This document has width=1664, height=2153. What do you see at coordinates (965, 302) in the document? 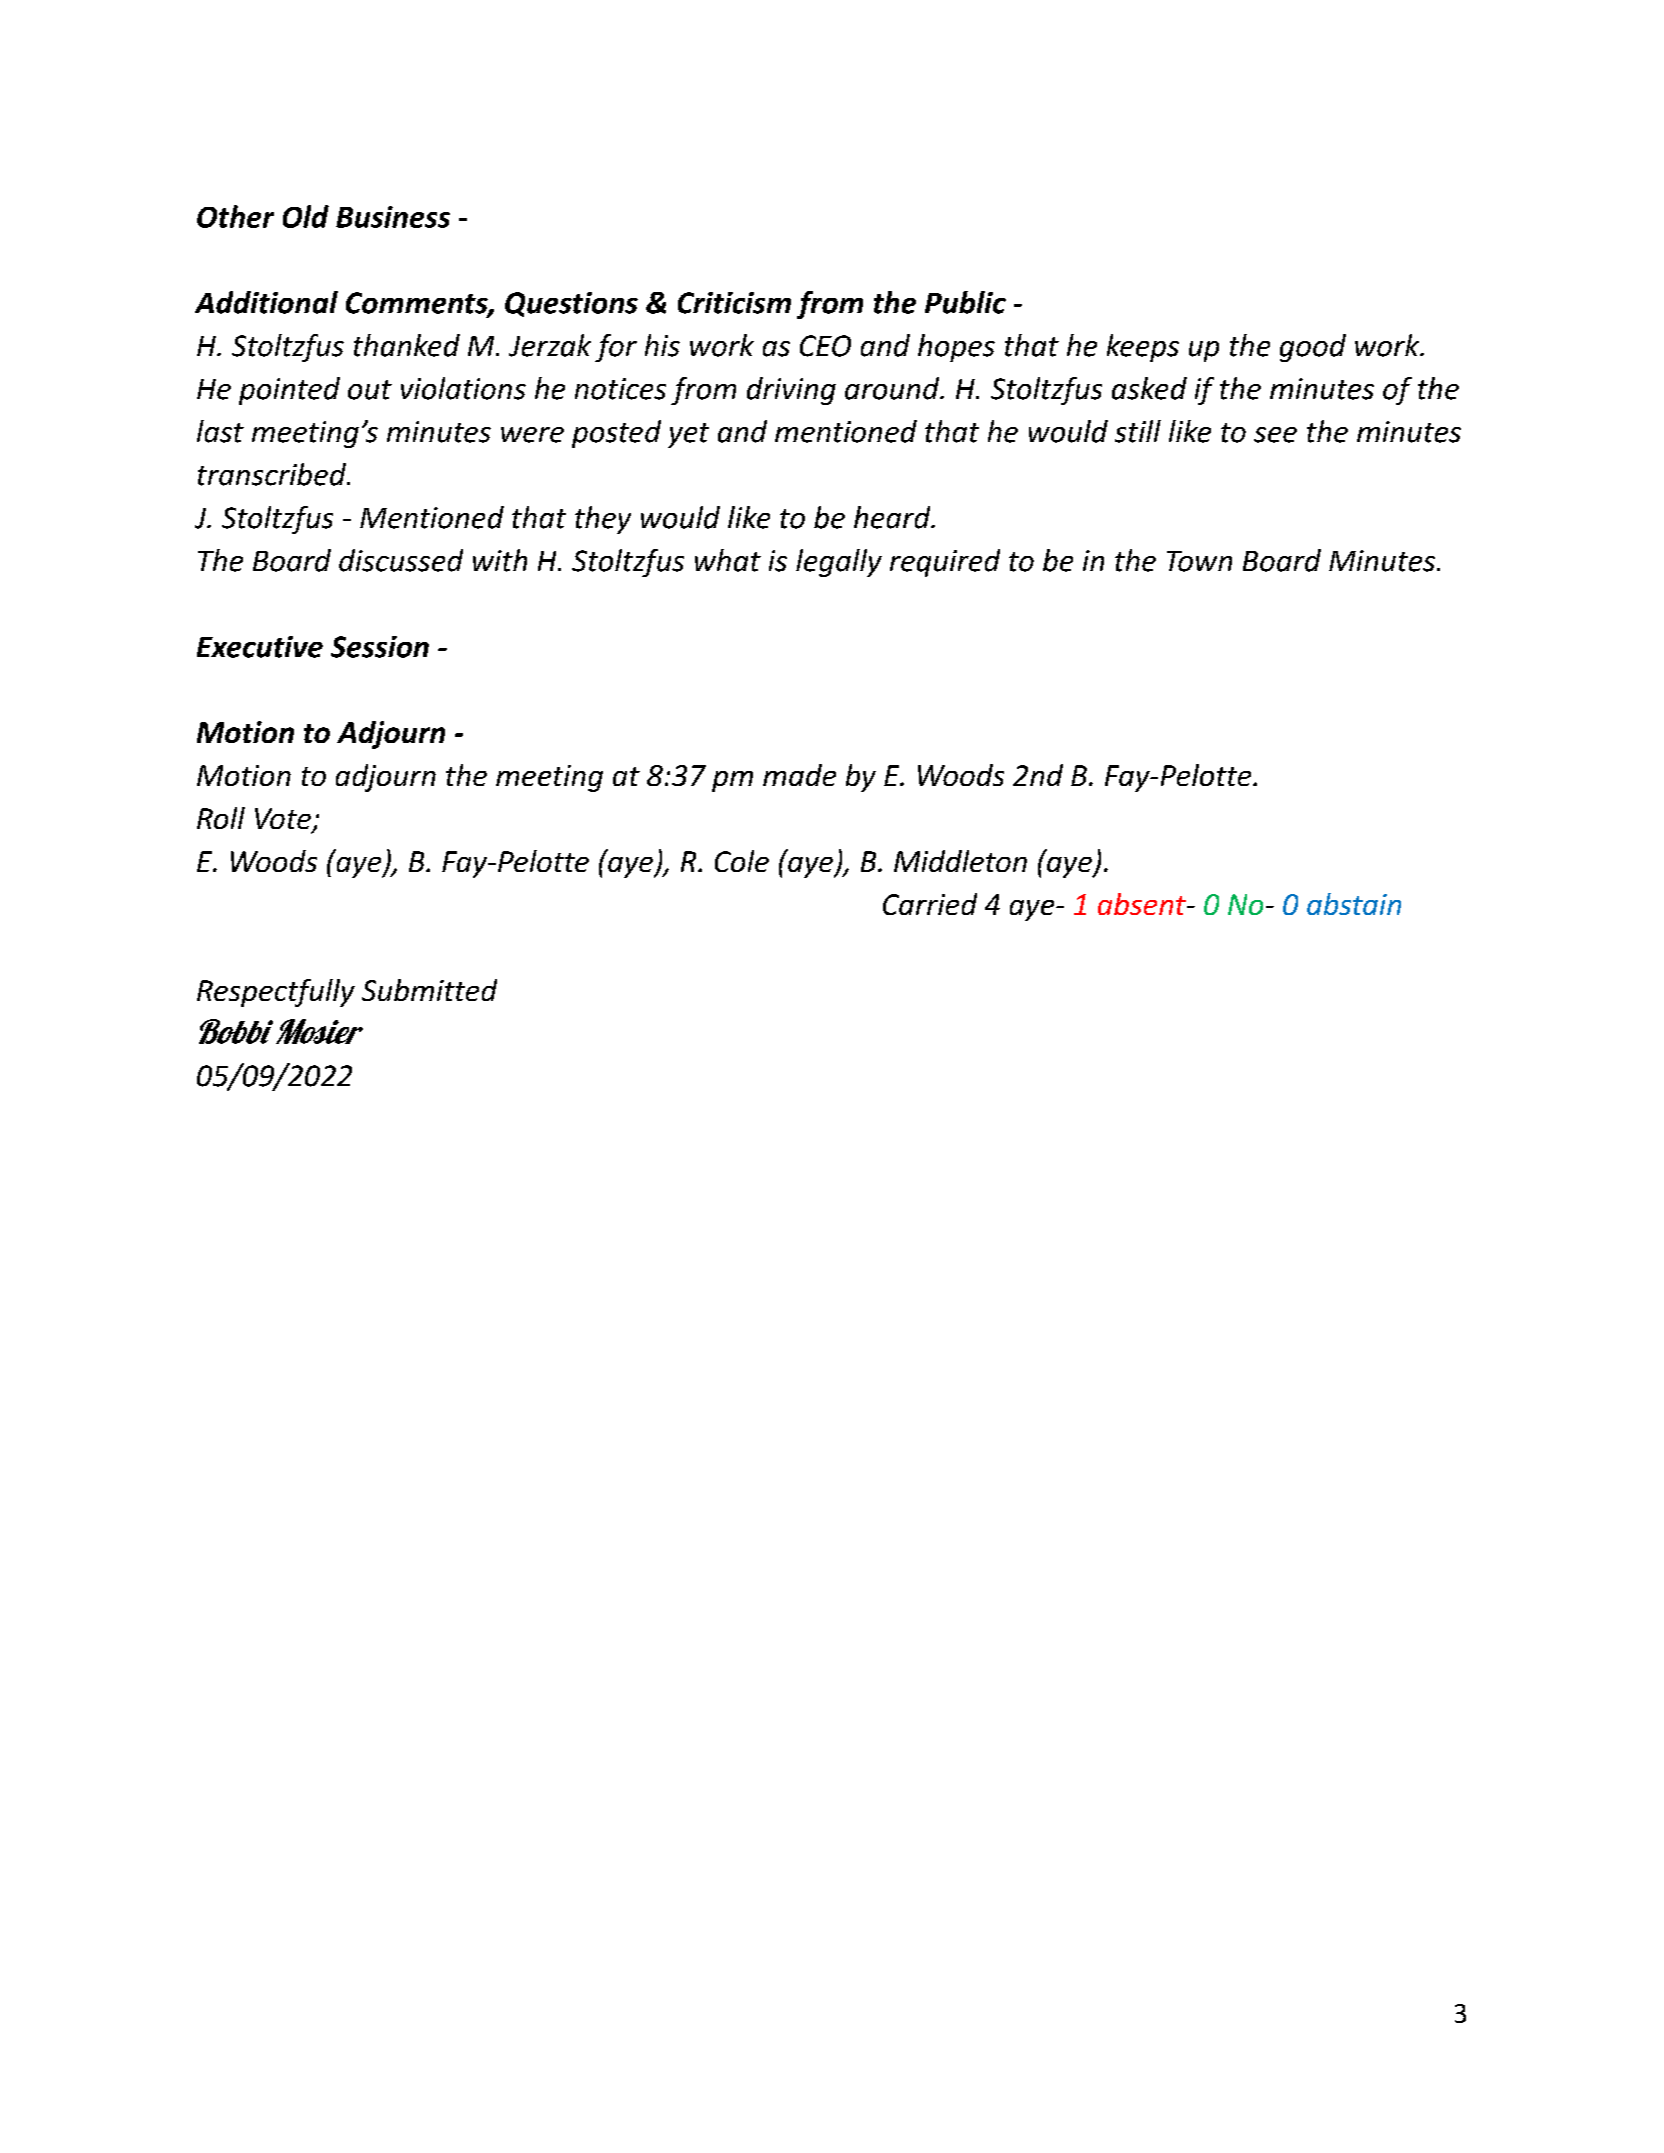
I see `Public` at bounding box center [965, 302].
